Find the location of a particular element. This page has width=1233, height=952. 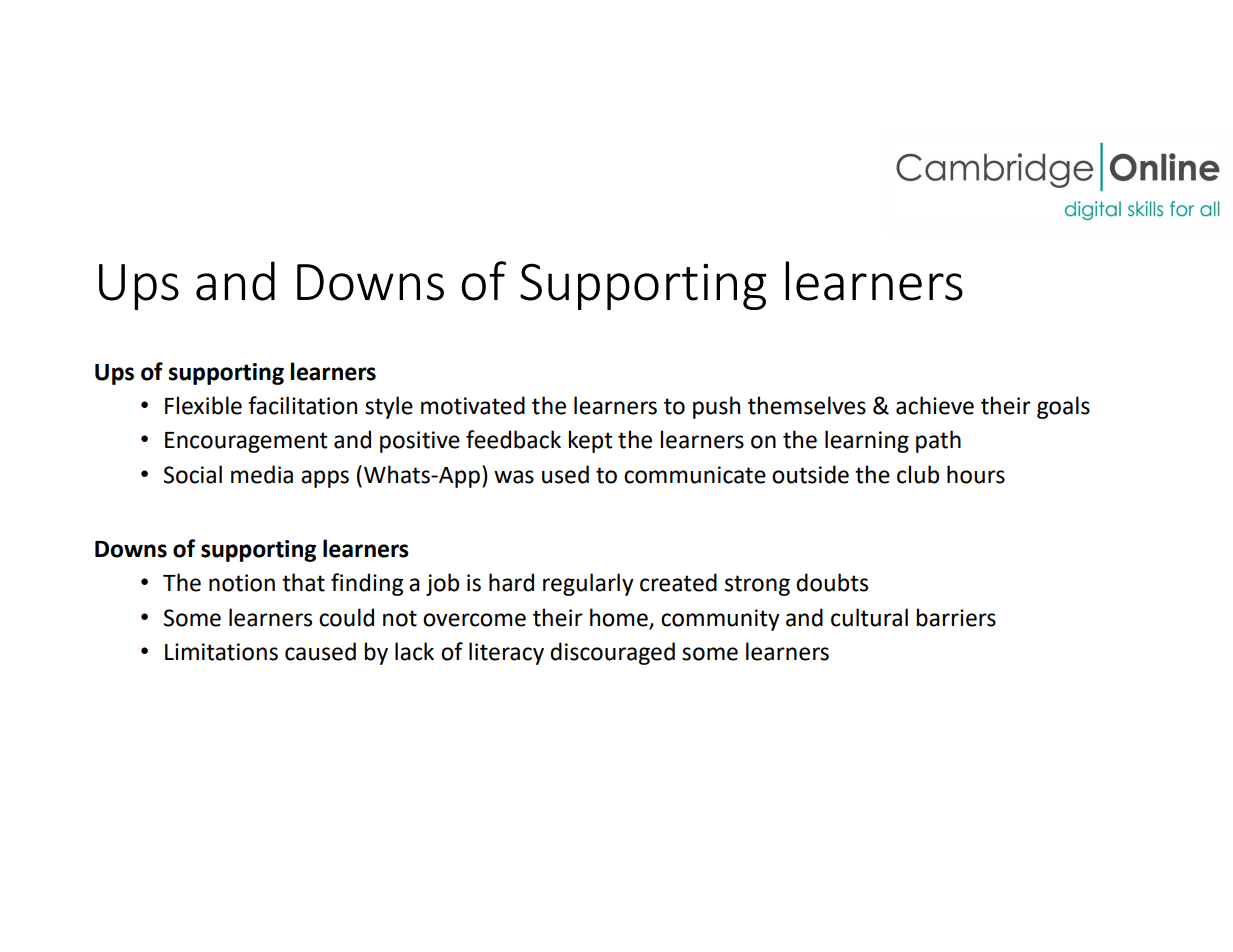

hours is located at coordinates (976, 474).
